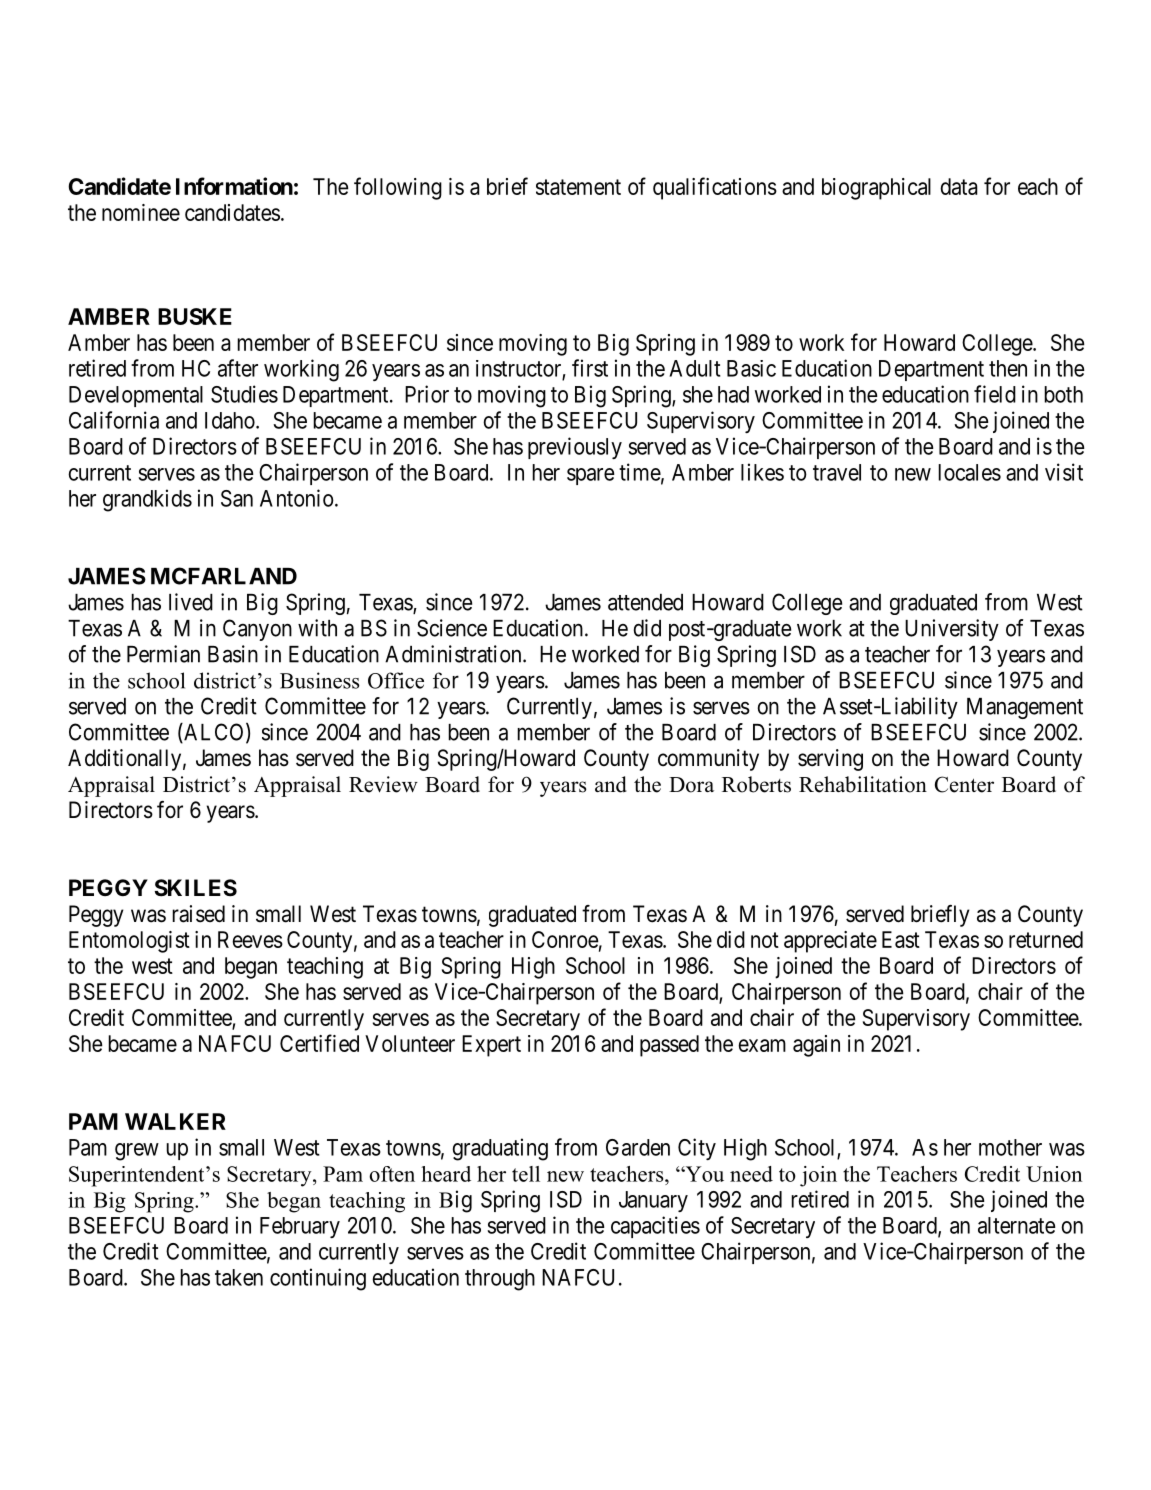  I want to click on taken, so click(239, 1277).
